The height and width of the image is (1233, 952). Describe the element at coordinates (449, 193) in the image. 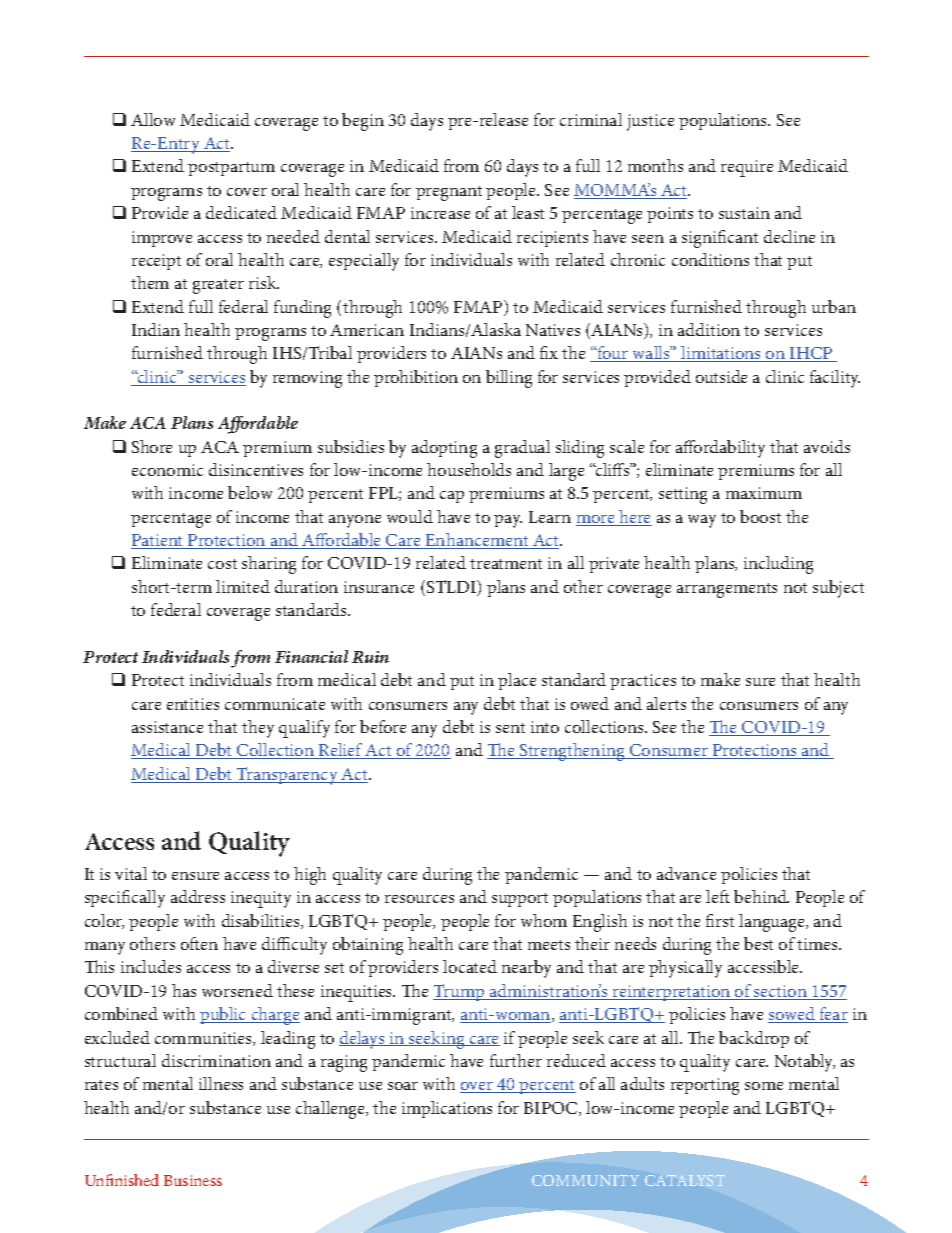

I see `pregnant` at that location.
